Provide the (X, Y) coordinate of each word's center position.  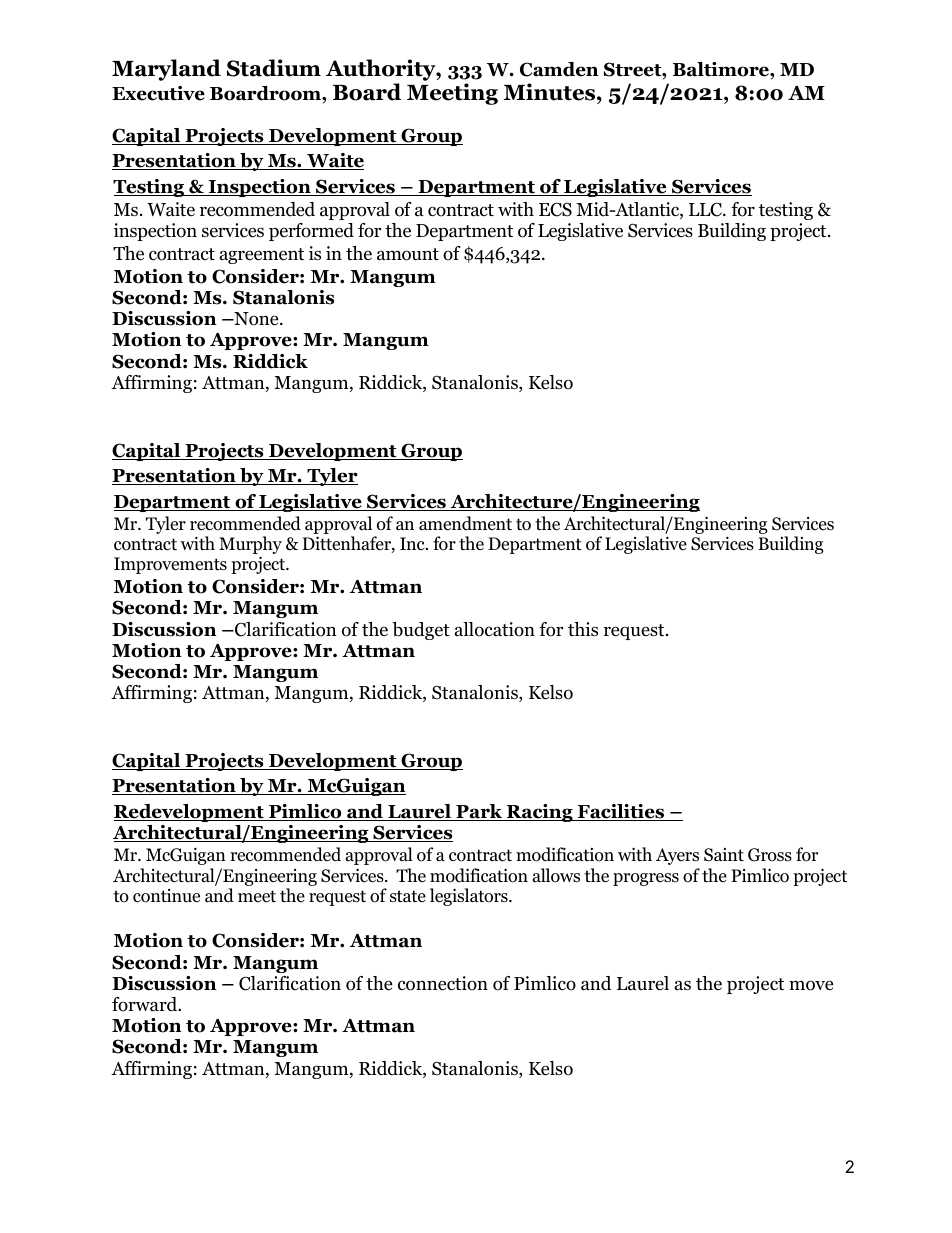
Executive (158, 93)
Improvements (170, 565)
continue (166, 896)
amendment (465, 523)
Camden (559, 69)
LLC (706, 209)
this (583, 629)
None (256, 319)
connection (443, 983)
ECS (555, 209)
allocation (495, 629)
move (811, 985)
